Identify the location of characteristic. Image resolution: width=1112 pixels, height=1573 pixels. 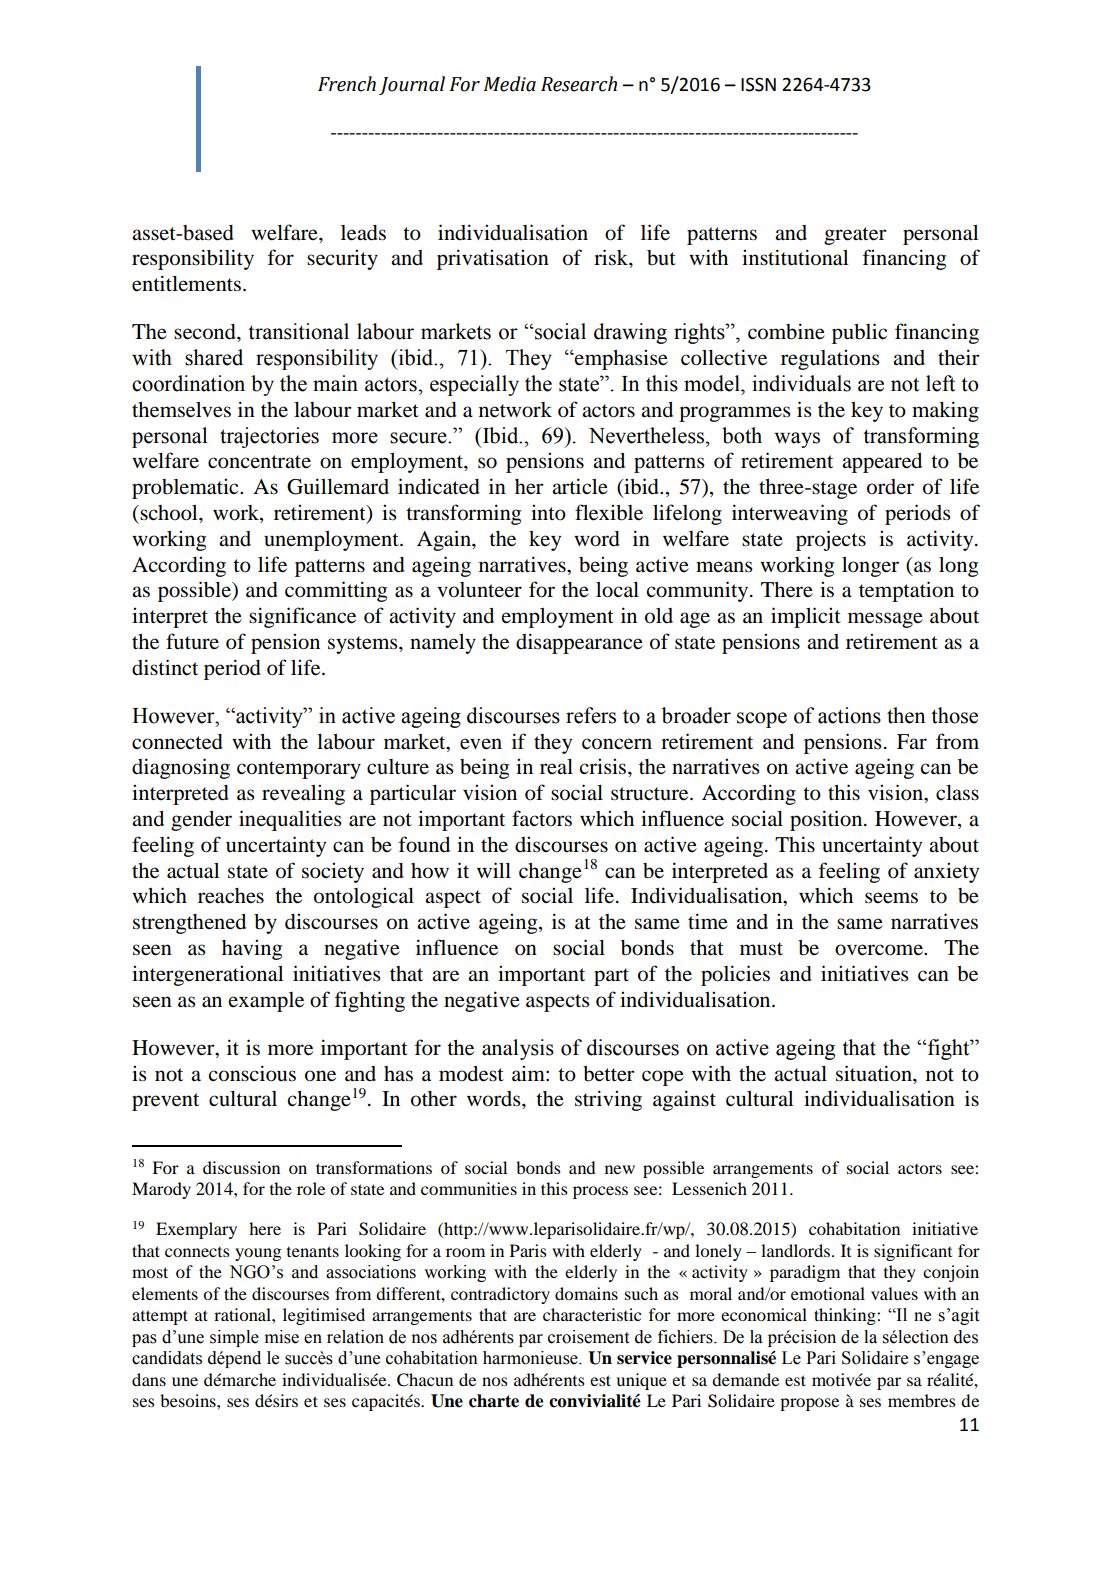
(592, 1314).
